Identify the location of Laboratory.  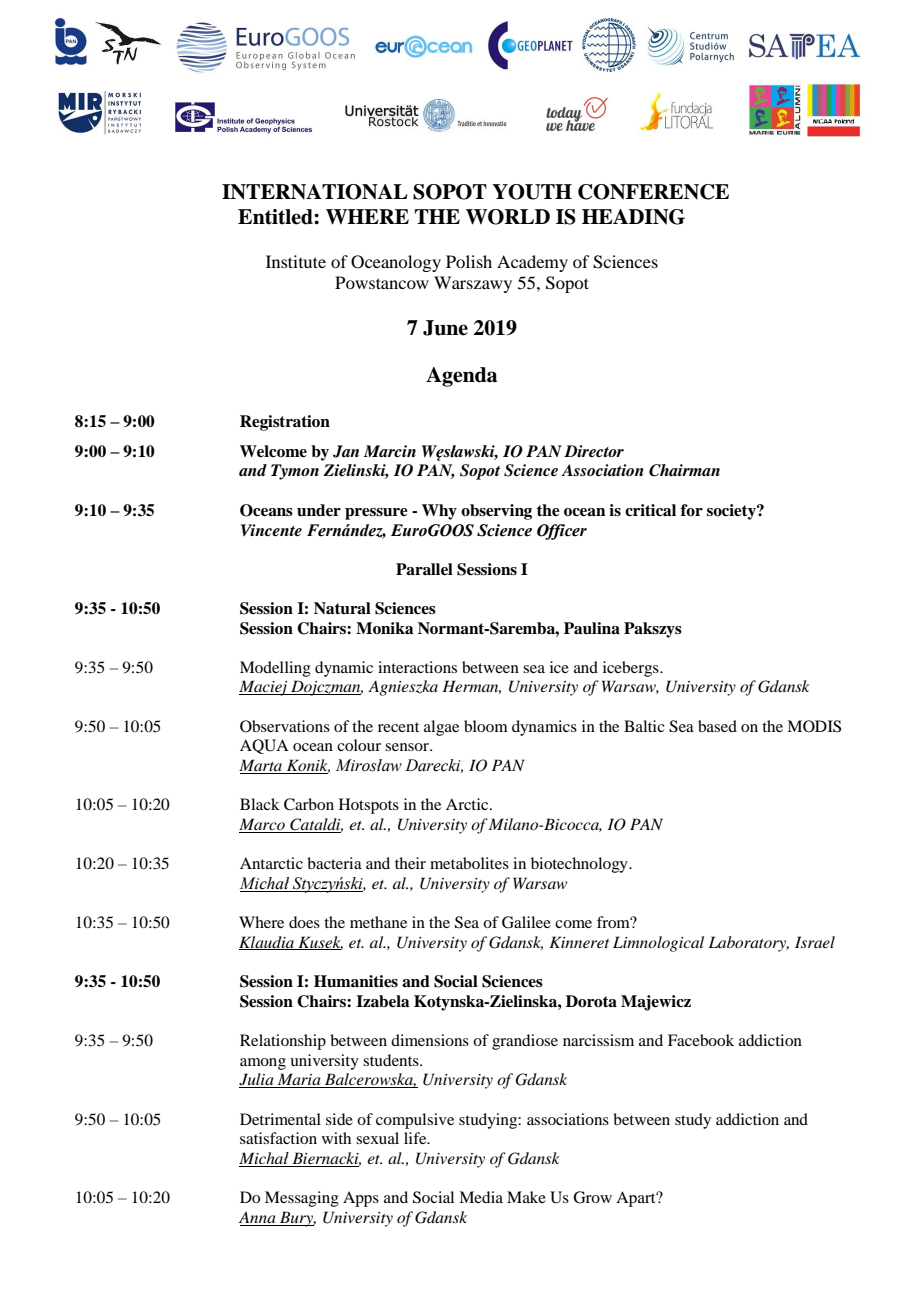
(748, 944).
